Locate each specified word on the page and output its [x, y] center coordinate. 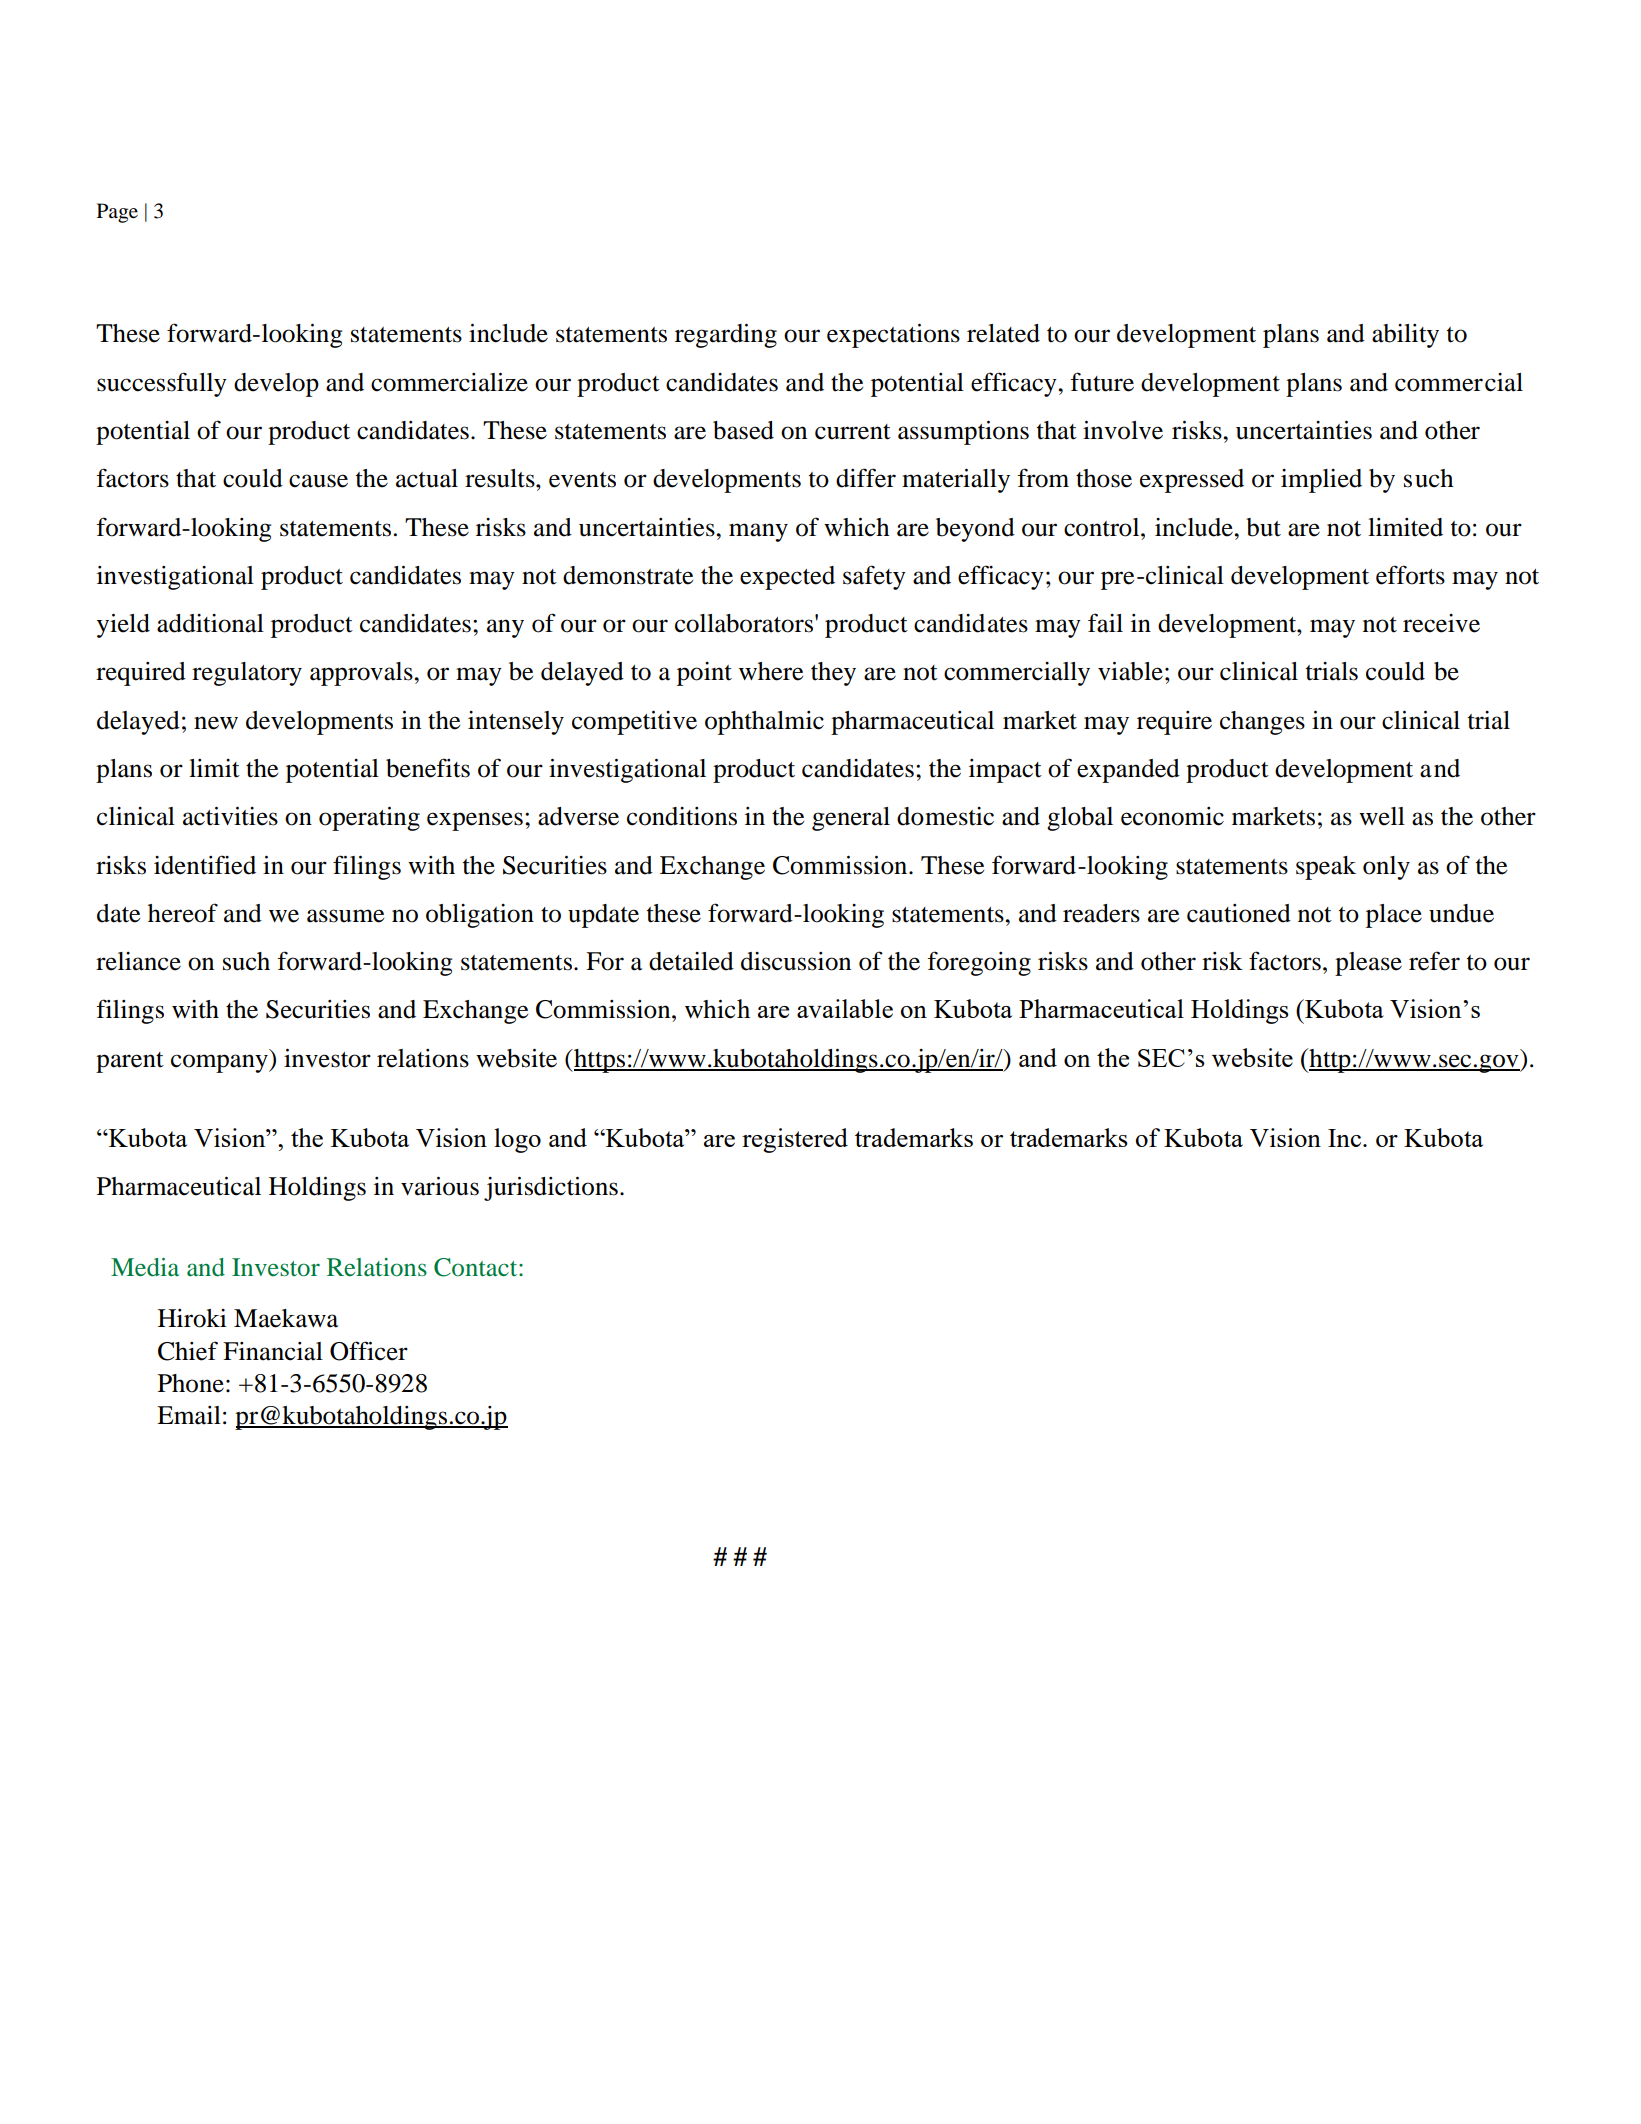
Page [117, 213]
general [851, 819]
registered [795, 1140]
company [220, 1063]
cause [318, 481]
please [1368, 964]
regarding [726, 336]
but [1263, 527]
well [1382, 816]
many [758, 532]
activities [230, 816]
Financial [273, 1351]
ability [1405, 336]
